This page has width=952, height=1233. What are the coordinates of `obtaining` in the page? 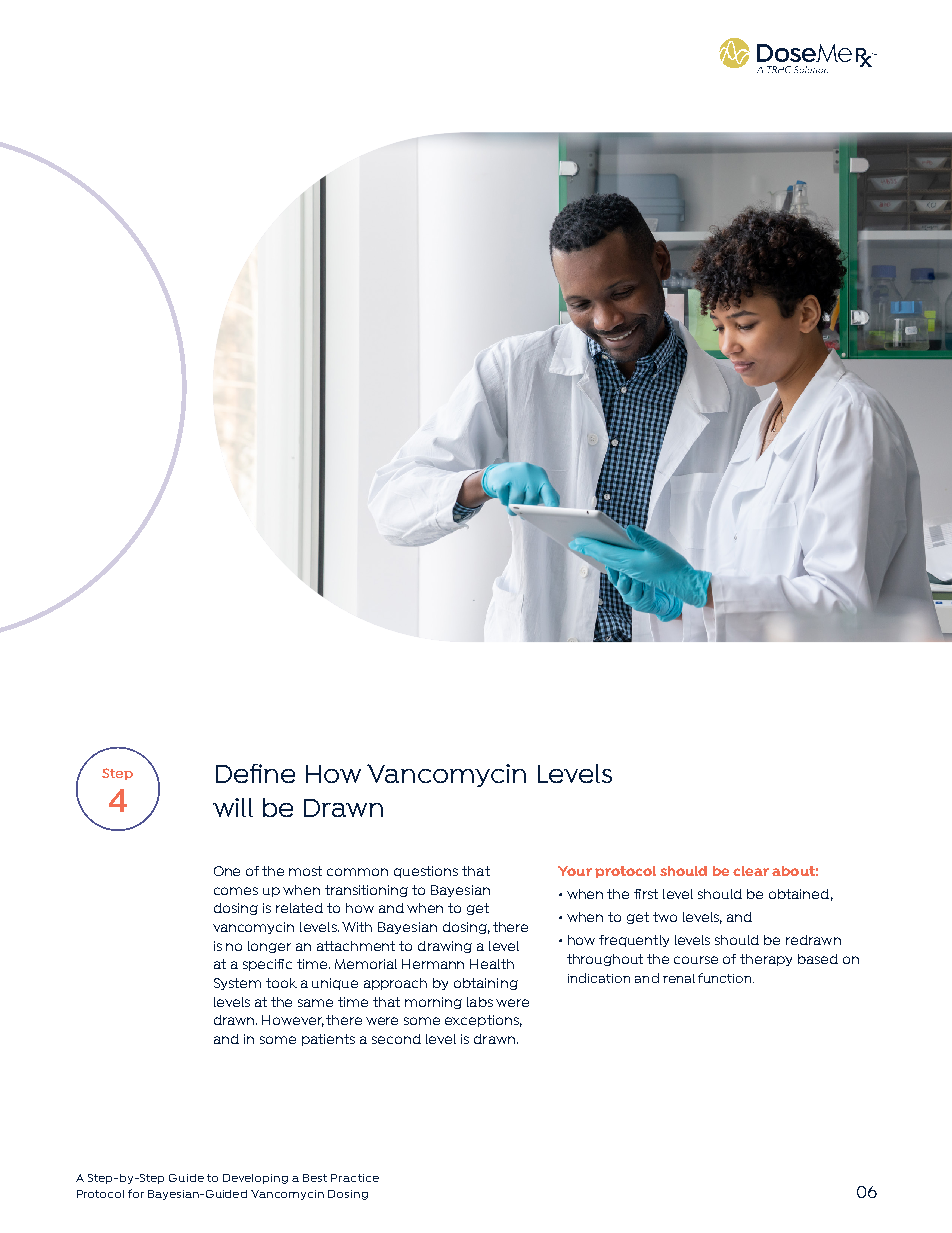 It's located at (486, 984).
